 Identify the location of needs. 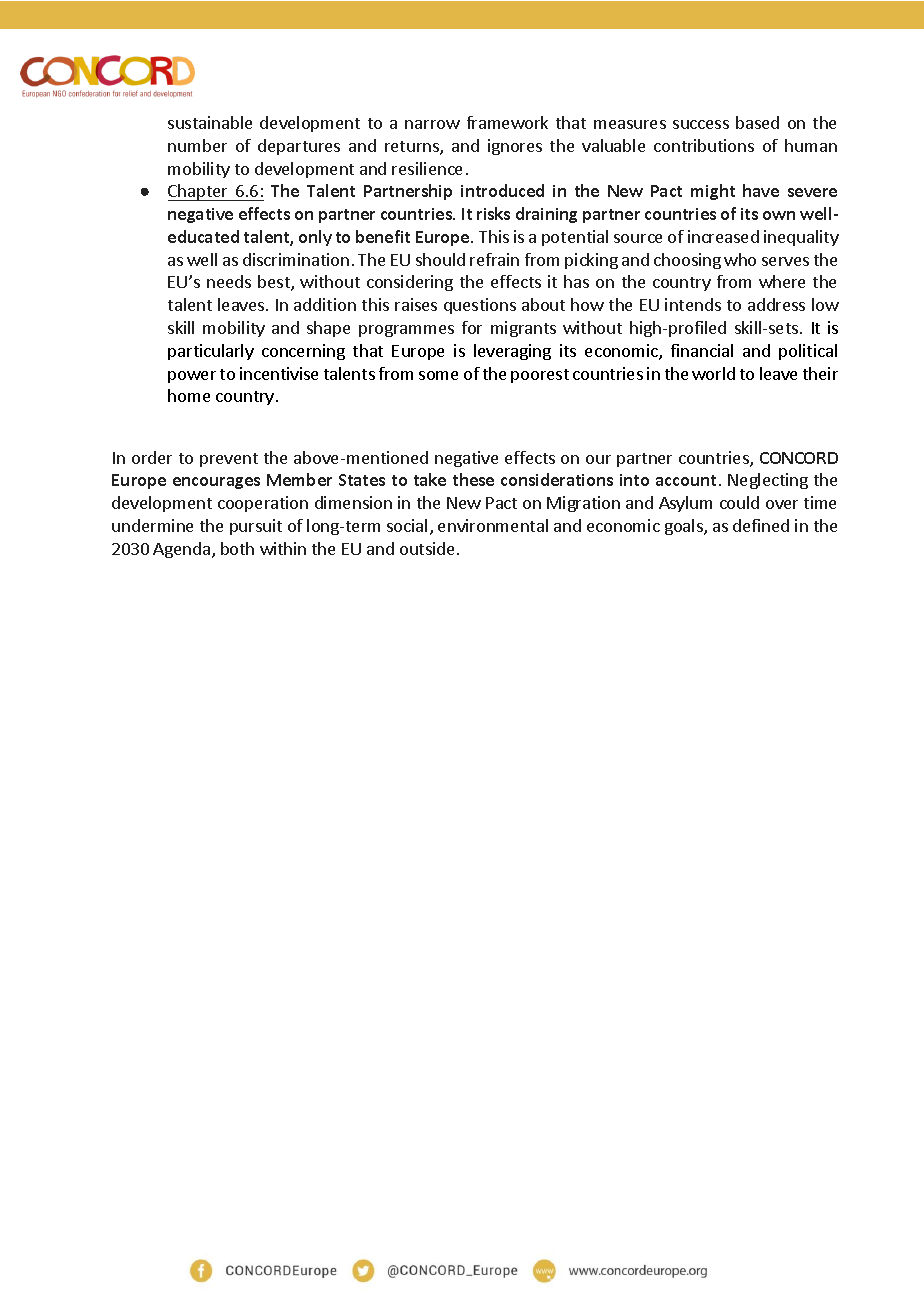
(229, 281).
